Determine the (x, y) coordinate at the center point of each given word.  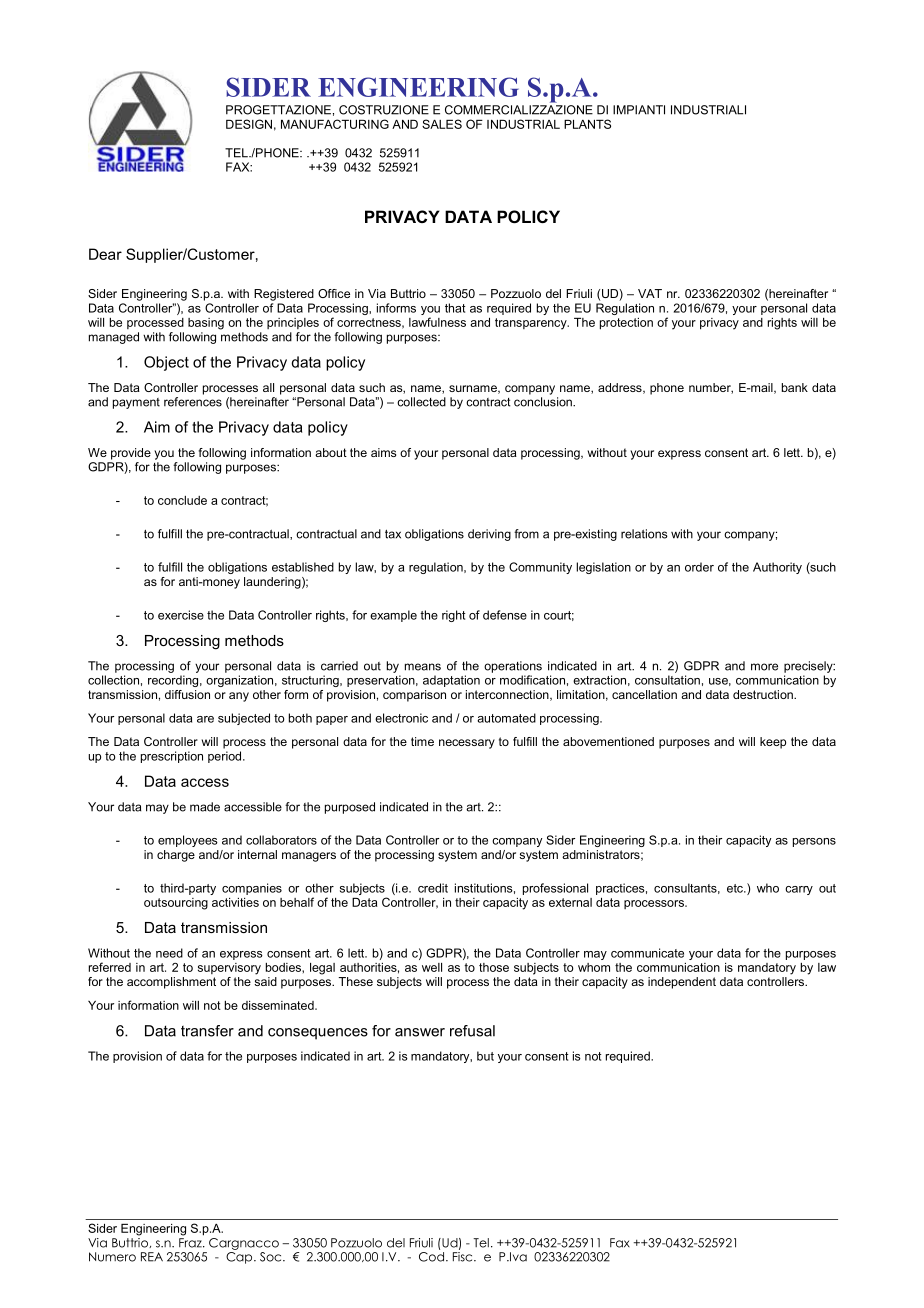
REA (152, 1257)
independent (682, 983)
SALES (442, 124)
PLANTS (587, 124)
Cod (431, 1255)
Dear (105, 254)
